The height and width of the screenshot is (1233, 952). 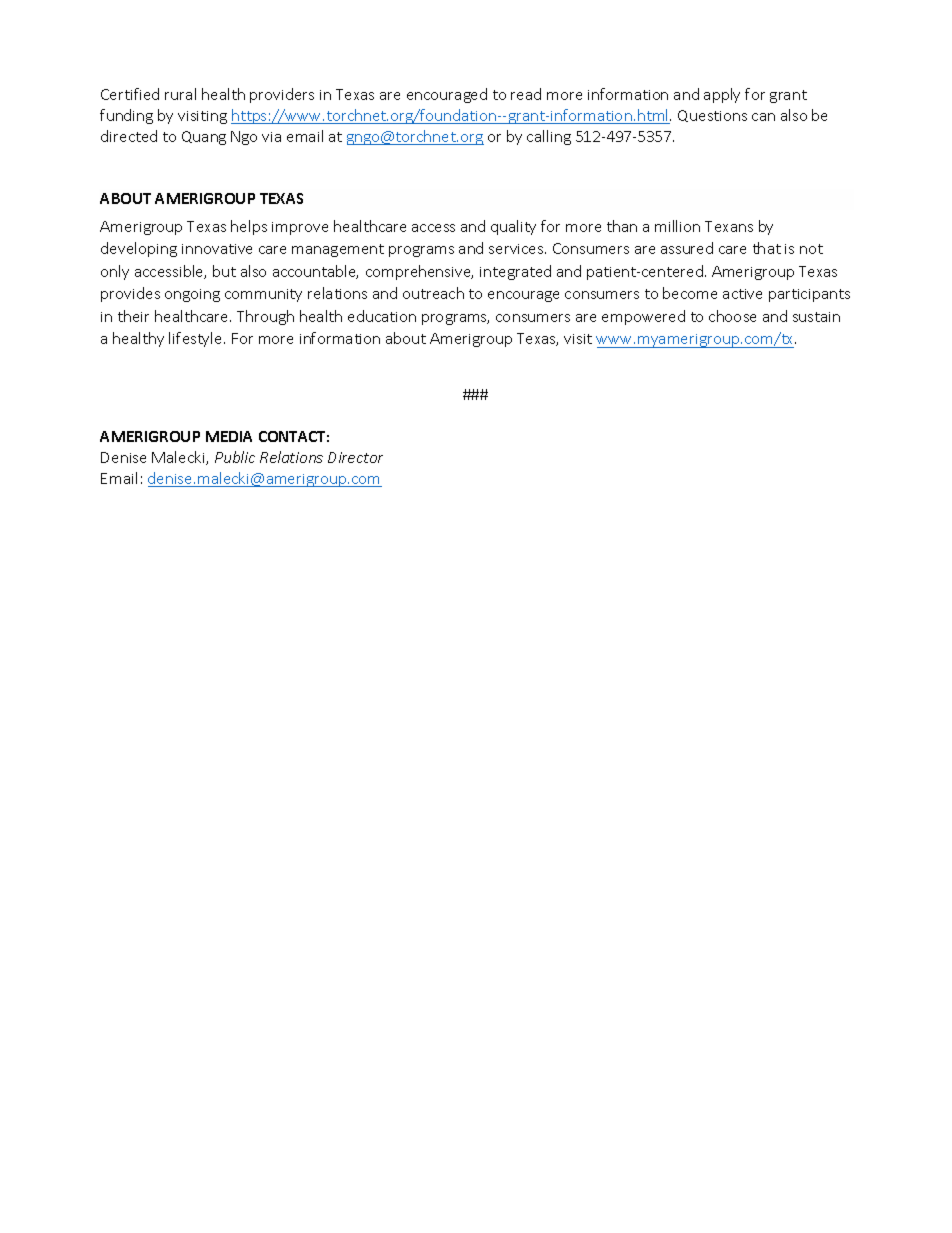 What do you see at coordinates (249, 227) in the screenshot?
I see `helps` at bounding box center [249, 227].
